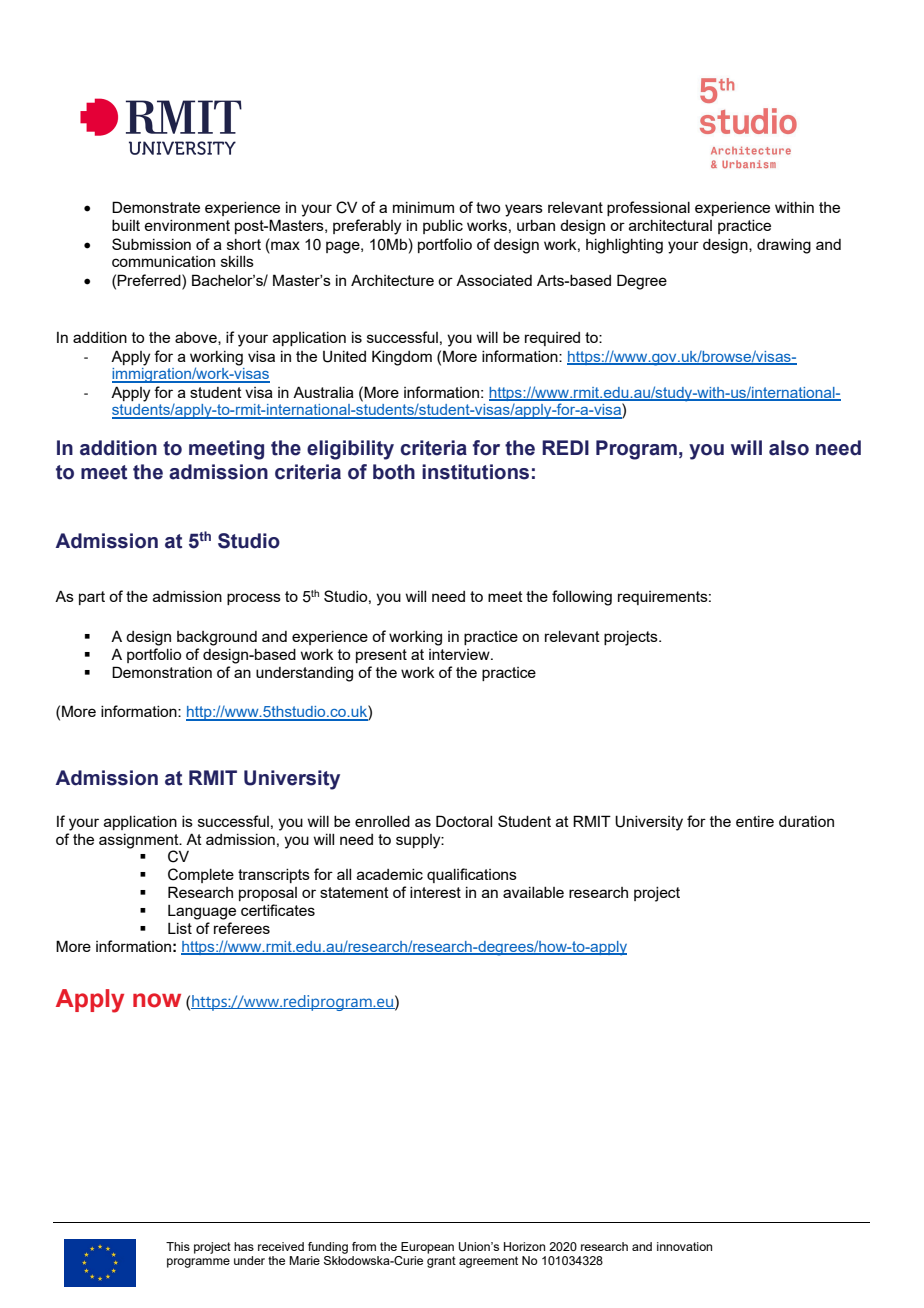 This page has width=924, height=1308. Describe the element at coordinates (435, 892) in the page. I see `interest` at that location.
